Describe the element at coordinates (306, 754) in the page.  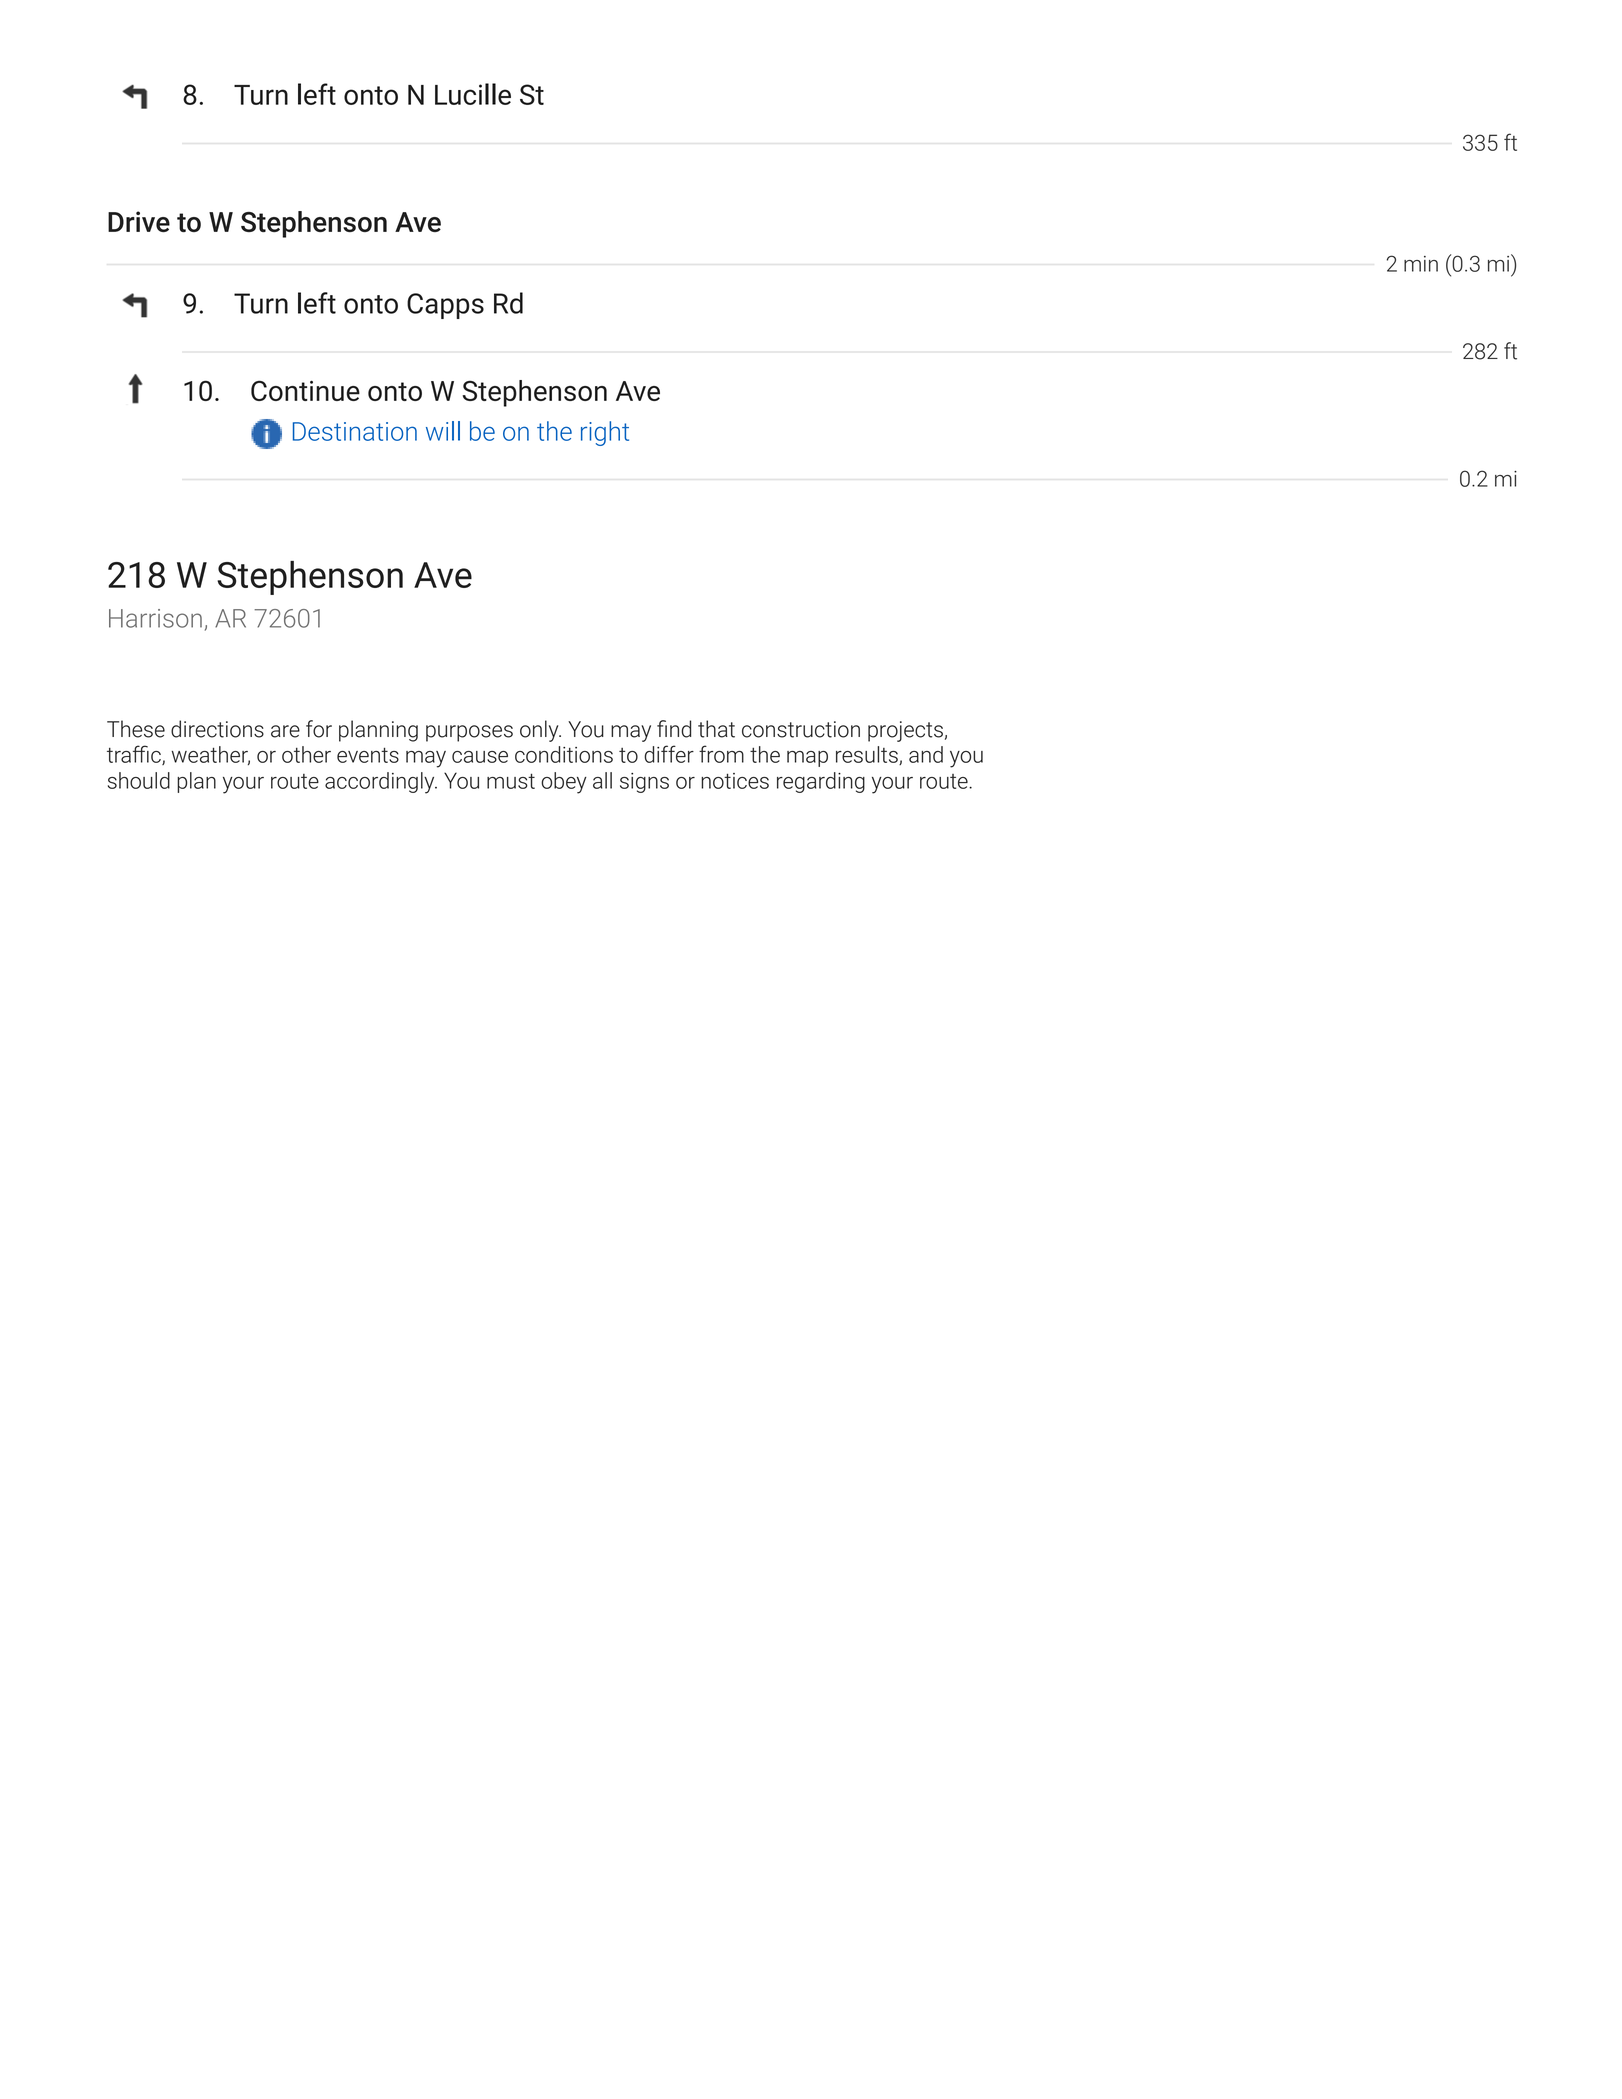
I see `other` at that location.
